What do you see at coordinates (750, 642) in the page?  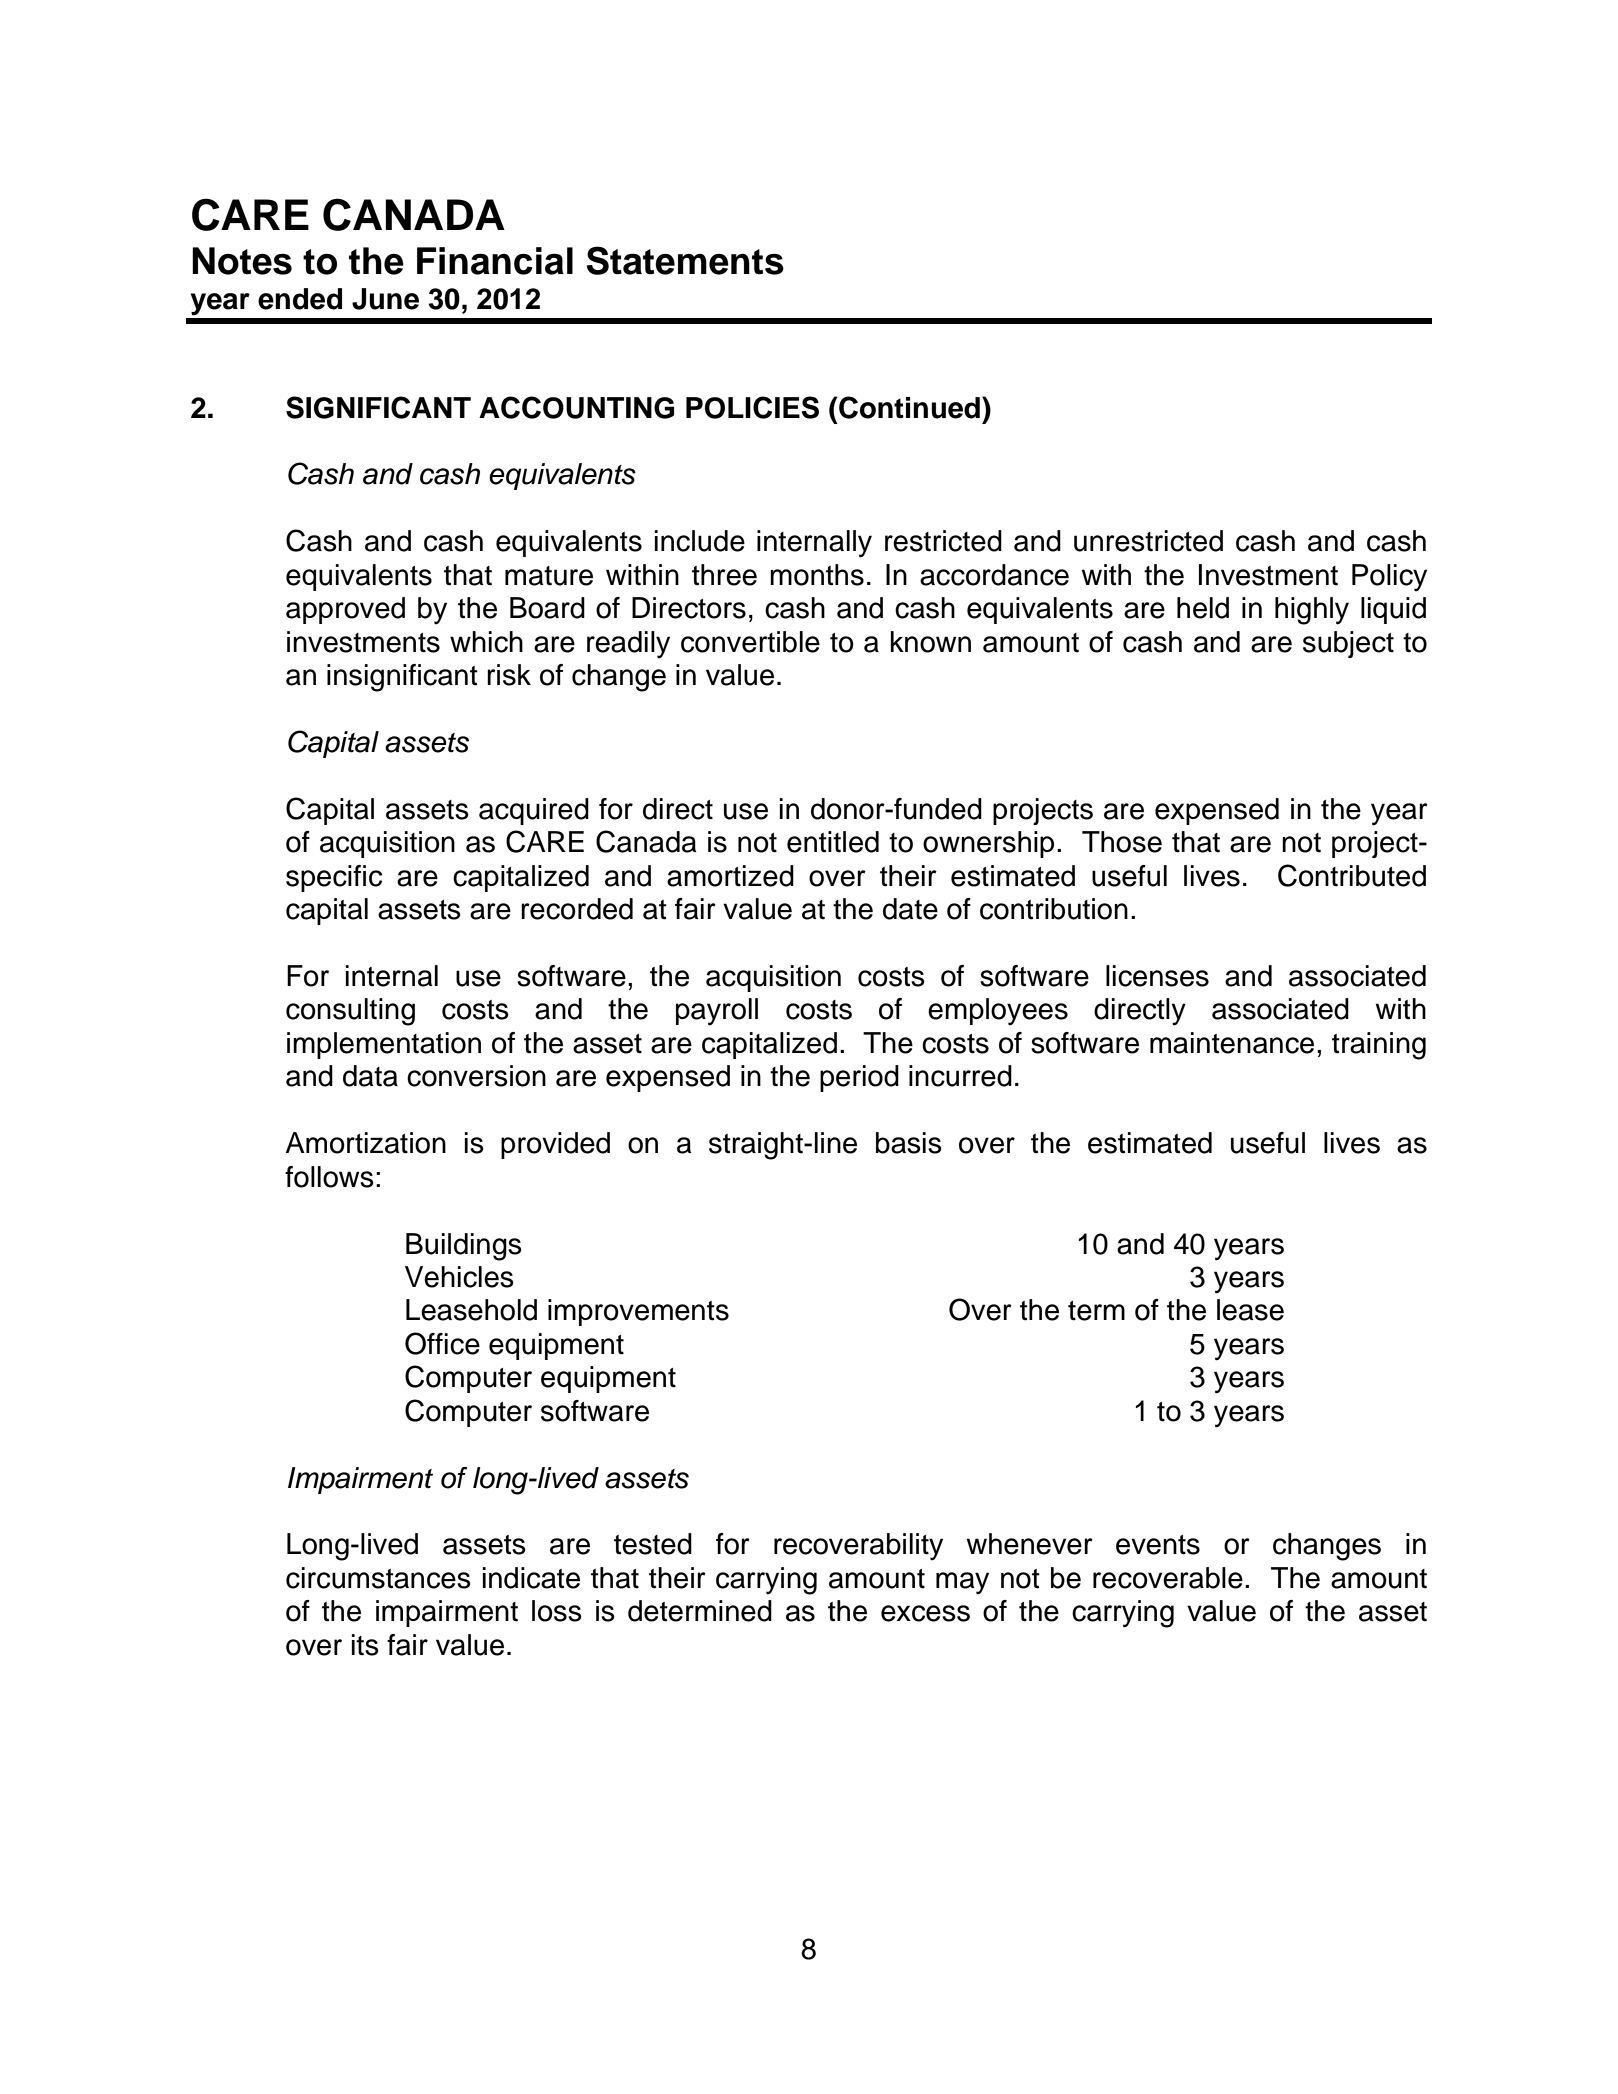 I see `convertible` at bounding box center [750, 642].
